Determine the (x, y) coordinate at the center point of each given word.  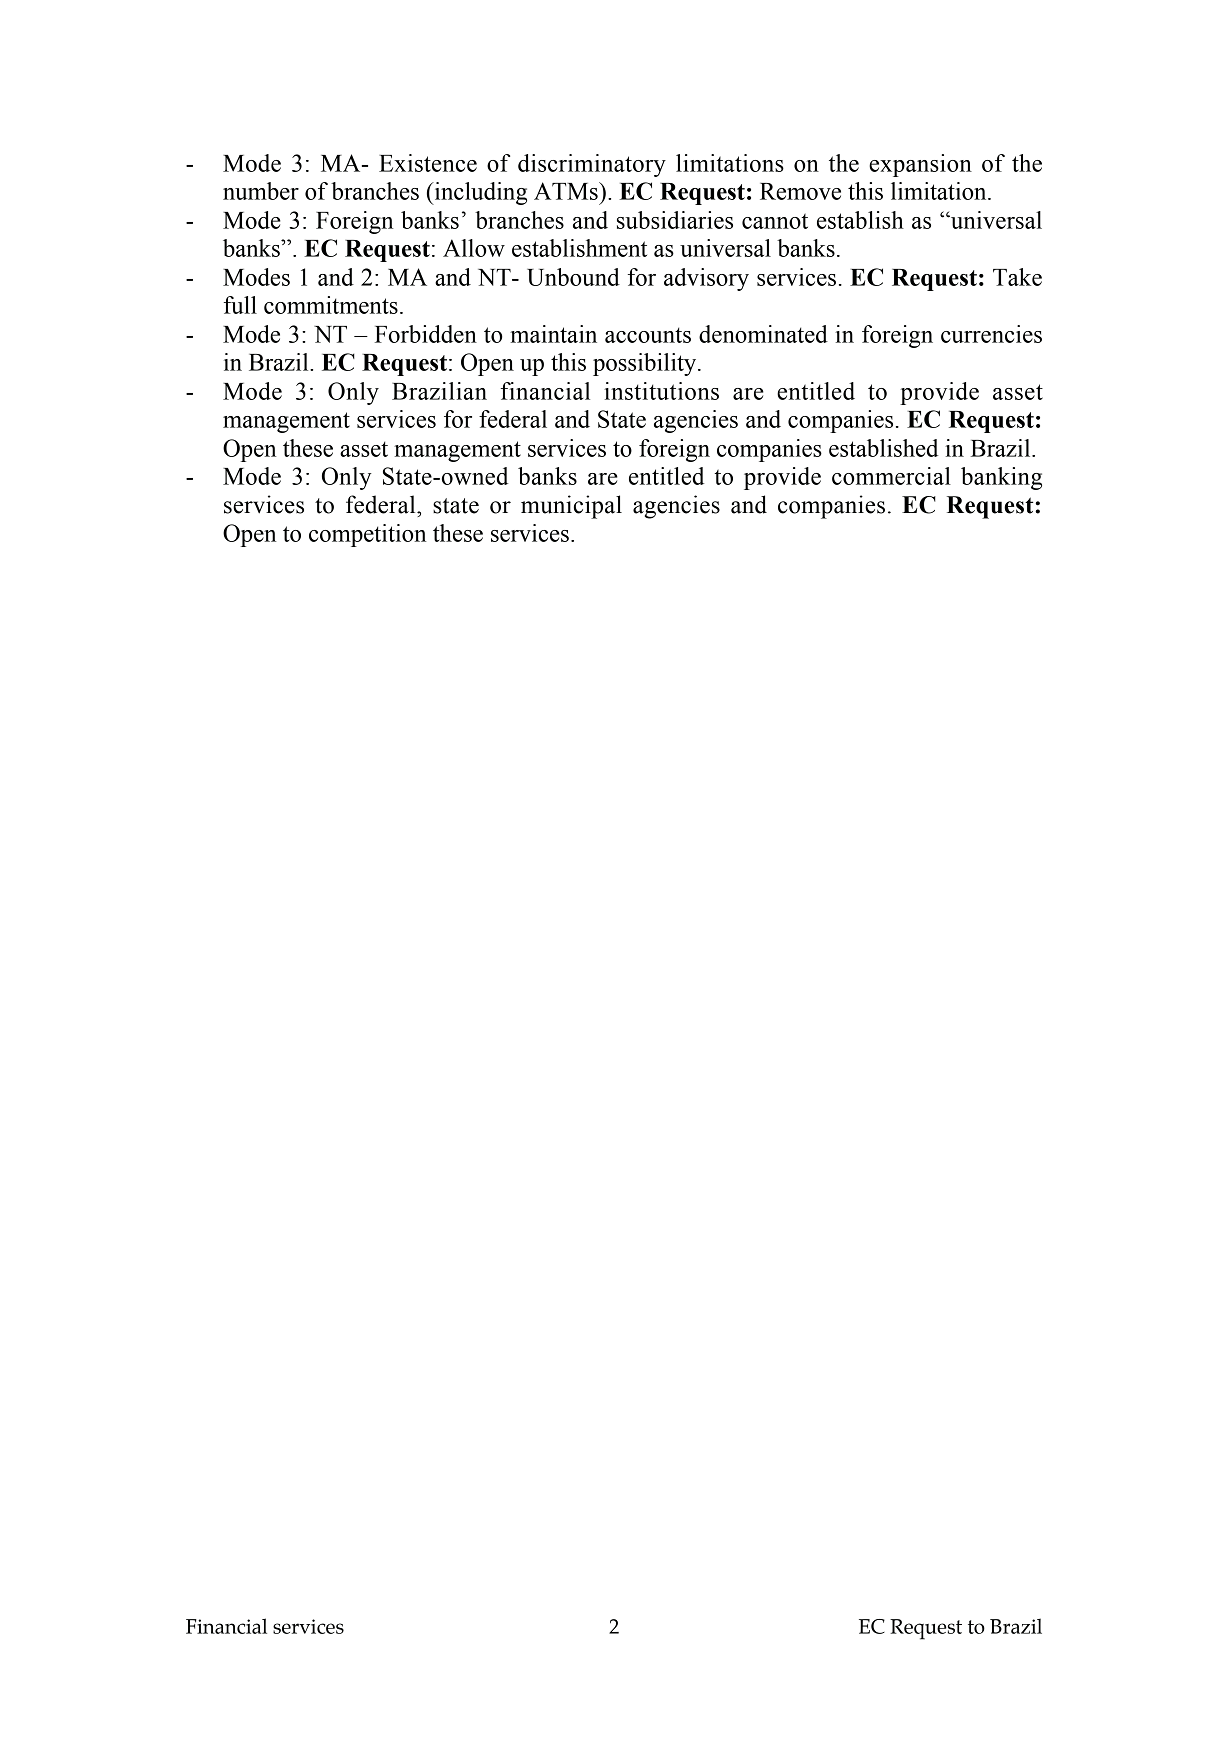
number (261, 191)
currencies (991, 334)
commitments (331, 305)
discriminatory (592, 165)
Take (1017, 277)
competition (367, 535)
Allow (474, 248)
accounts (648, 335)
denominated (763, 334)
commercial (891, 476)
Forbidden (426, 334)
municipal (571, 507)
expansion (920, 165)
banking (1001, 478)
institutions (661, 391)
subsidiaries (675, 220)
